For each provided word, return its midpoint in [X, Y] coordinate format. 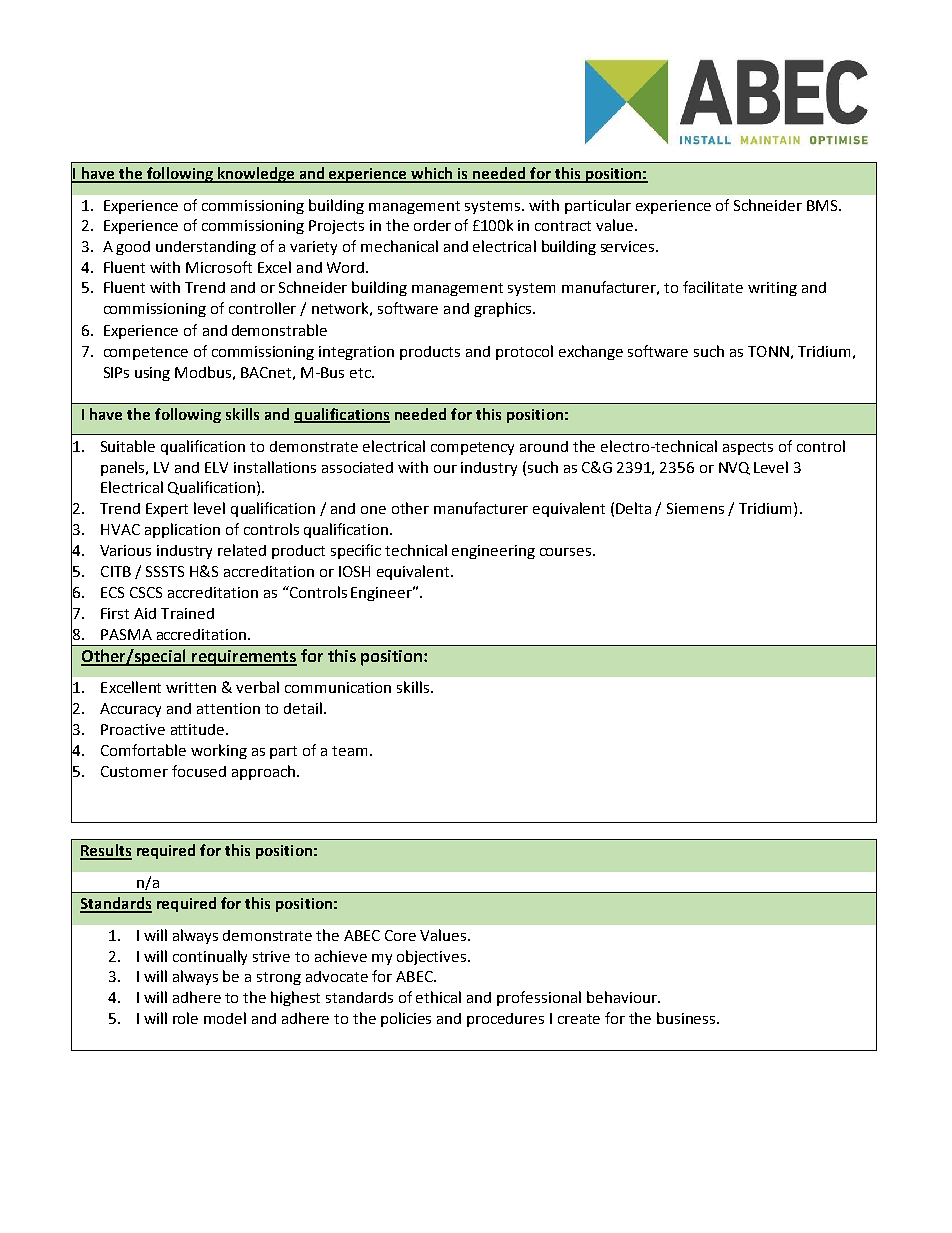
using [152, 374]
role [185, 1018]
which [432, 174]
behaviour [623, 997]
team [351, 751]
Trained [187, 613]
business [687, 1018]
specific [356, 551]
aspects [748, 448]
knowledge [256, 175]
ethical [438, 997]
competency [472, 448]
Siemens [695, 508]
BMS [823, 205]
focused [199, 771]
